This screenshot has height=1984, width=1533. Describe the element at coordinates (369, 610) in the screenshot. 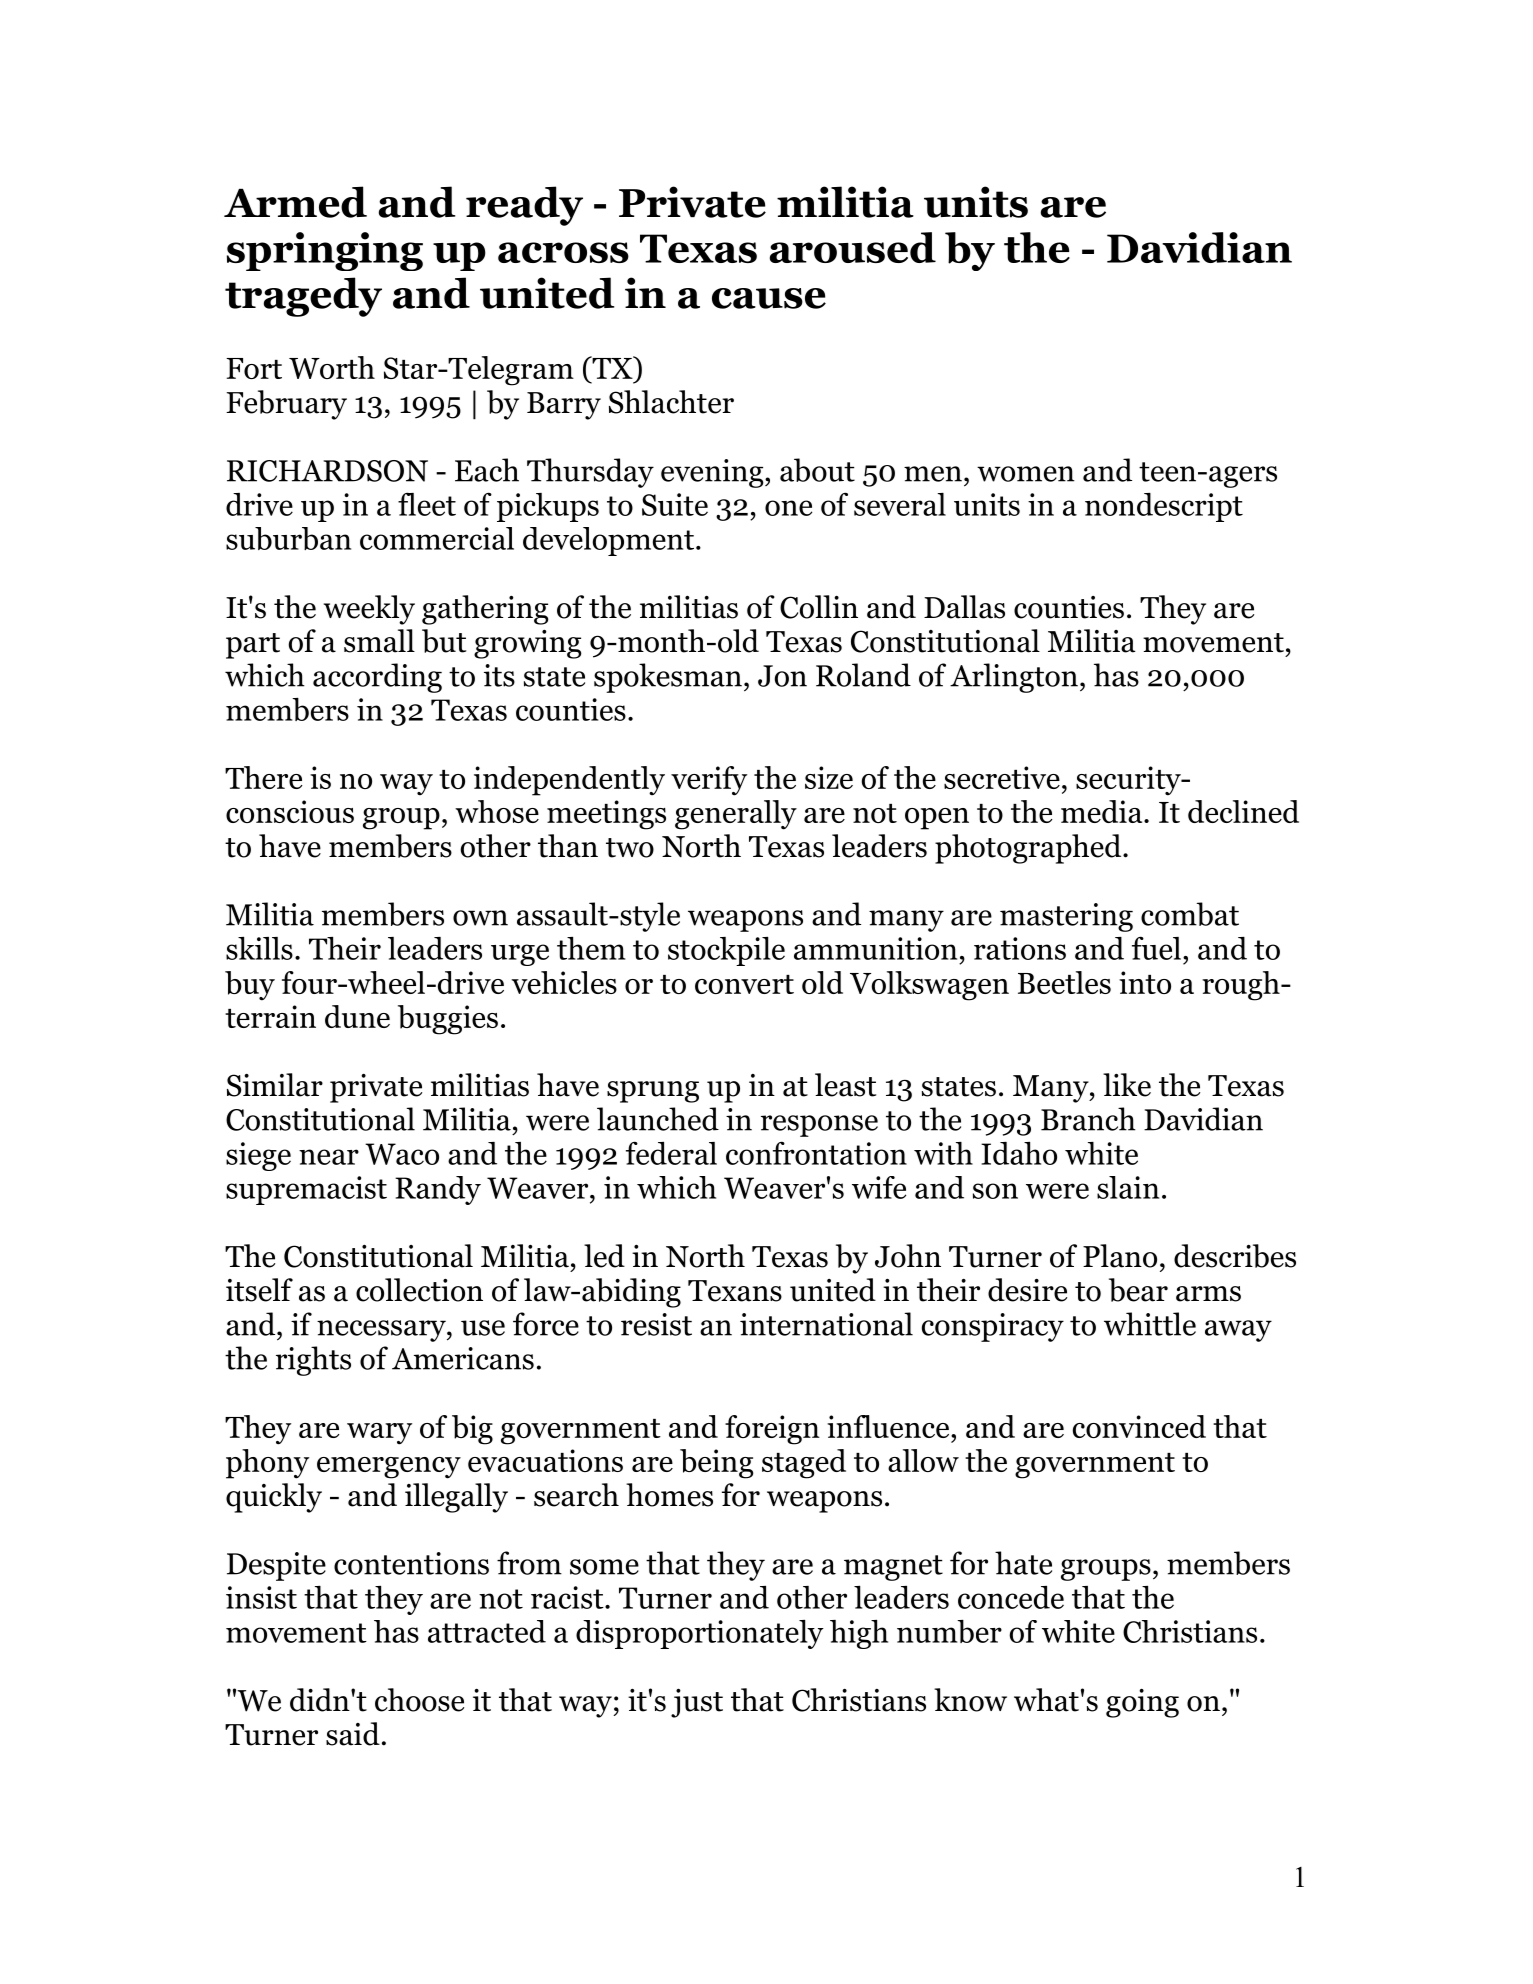

I see `weekly` at that location.
